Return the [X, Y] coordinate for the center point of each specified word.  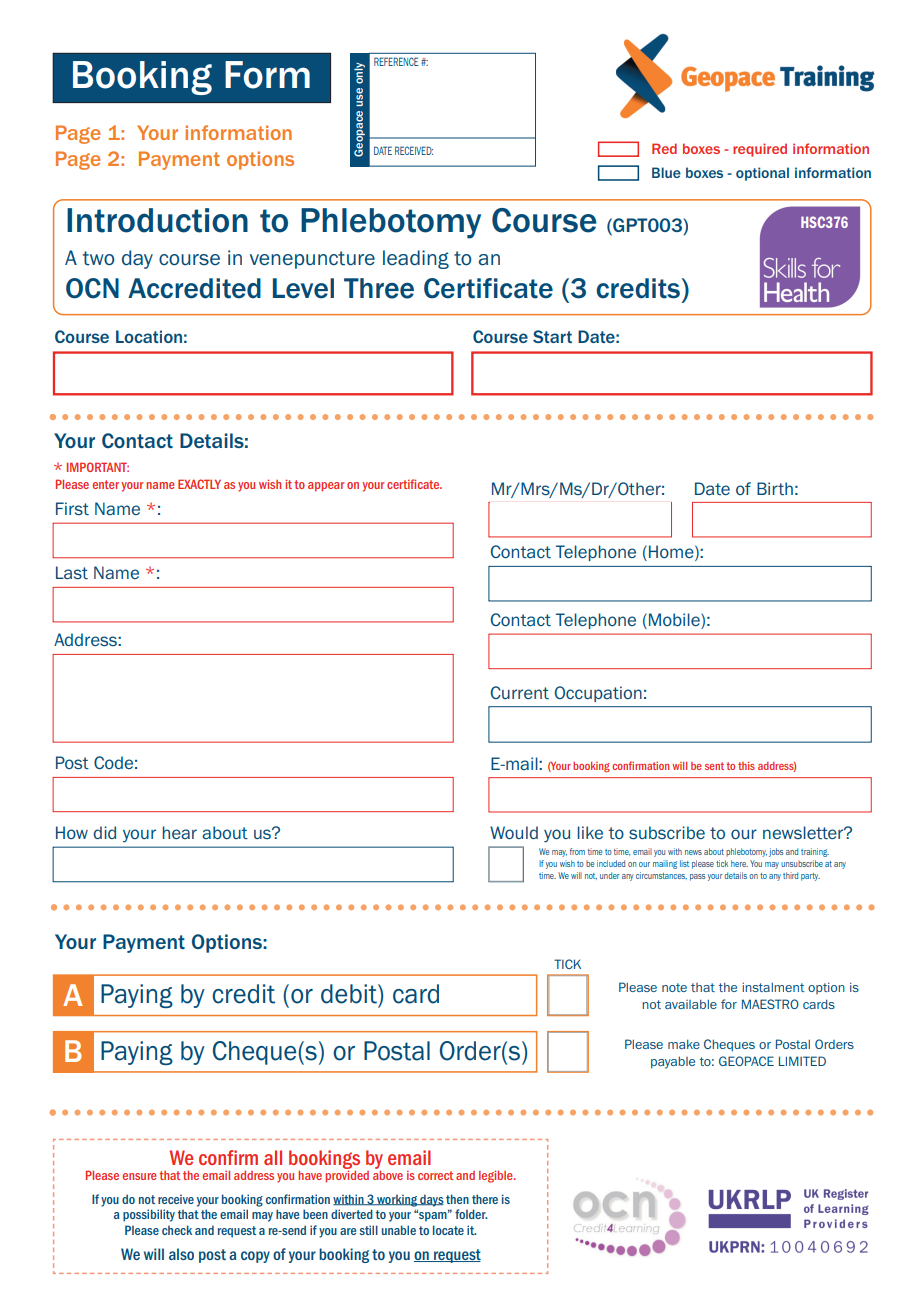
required [760, 150]
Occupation [598, 694]
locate [448, 1230]
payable [673, 1062]
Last [72, 572]
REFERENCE [396, 61]
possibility [149, 1215]
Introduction [157, 220]
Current [520, 692]
